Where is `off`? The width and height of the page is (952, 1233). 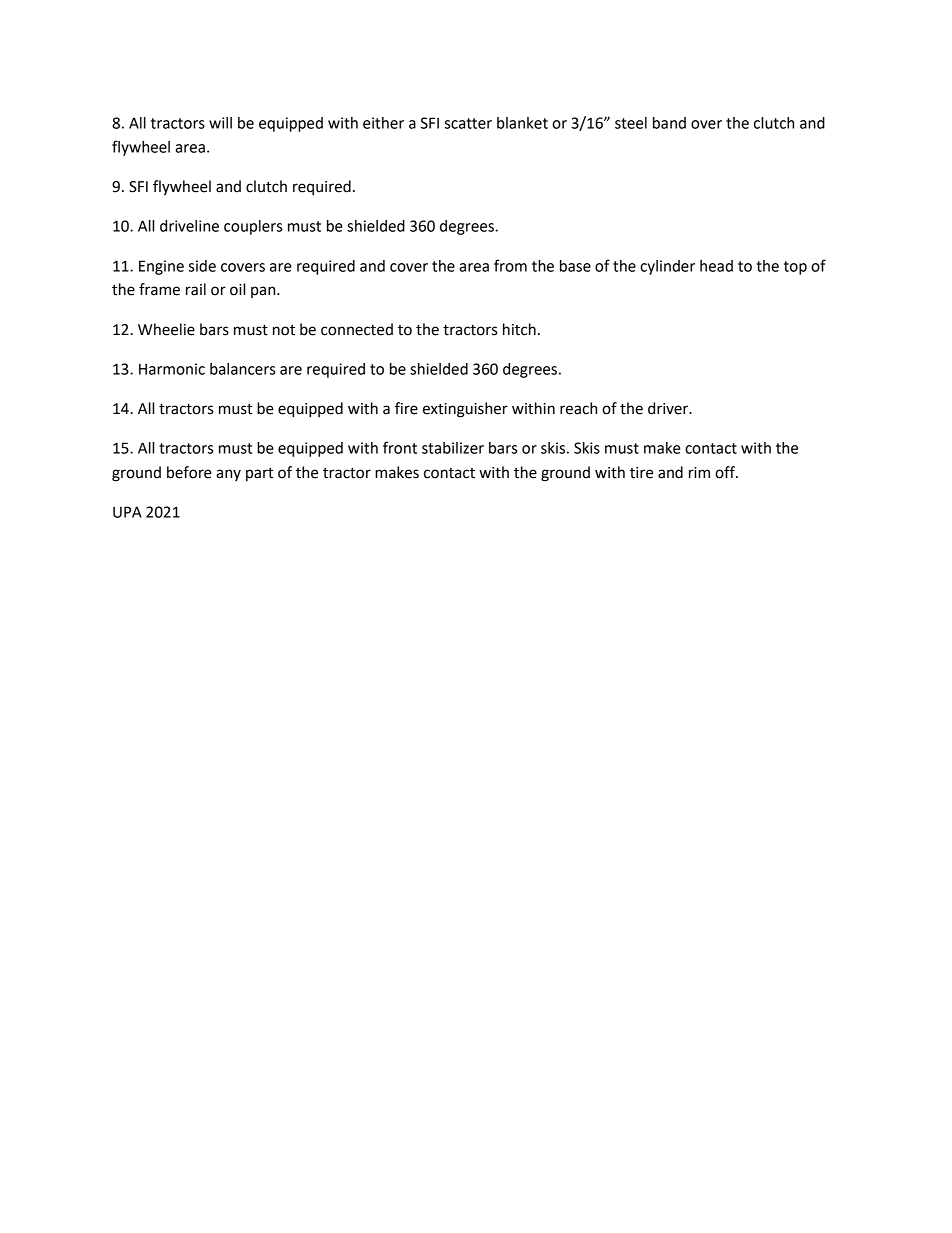
off is located at coordinates (726, 472).
